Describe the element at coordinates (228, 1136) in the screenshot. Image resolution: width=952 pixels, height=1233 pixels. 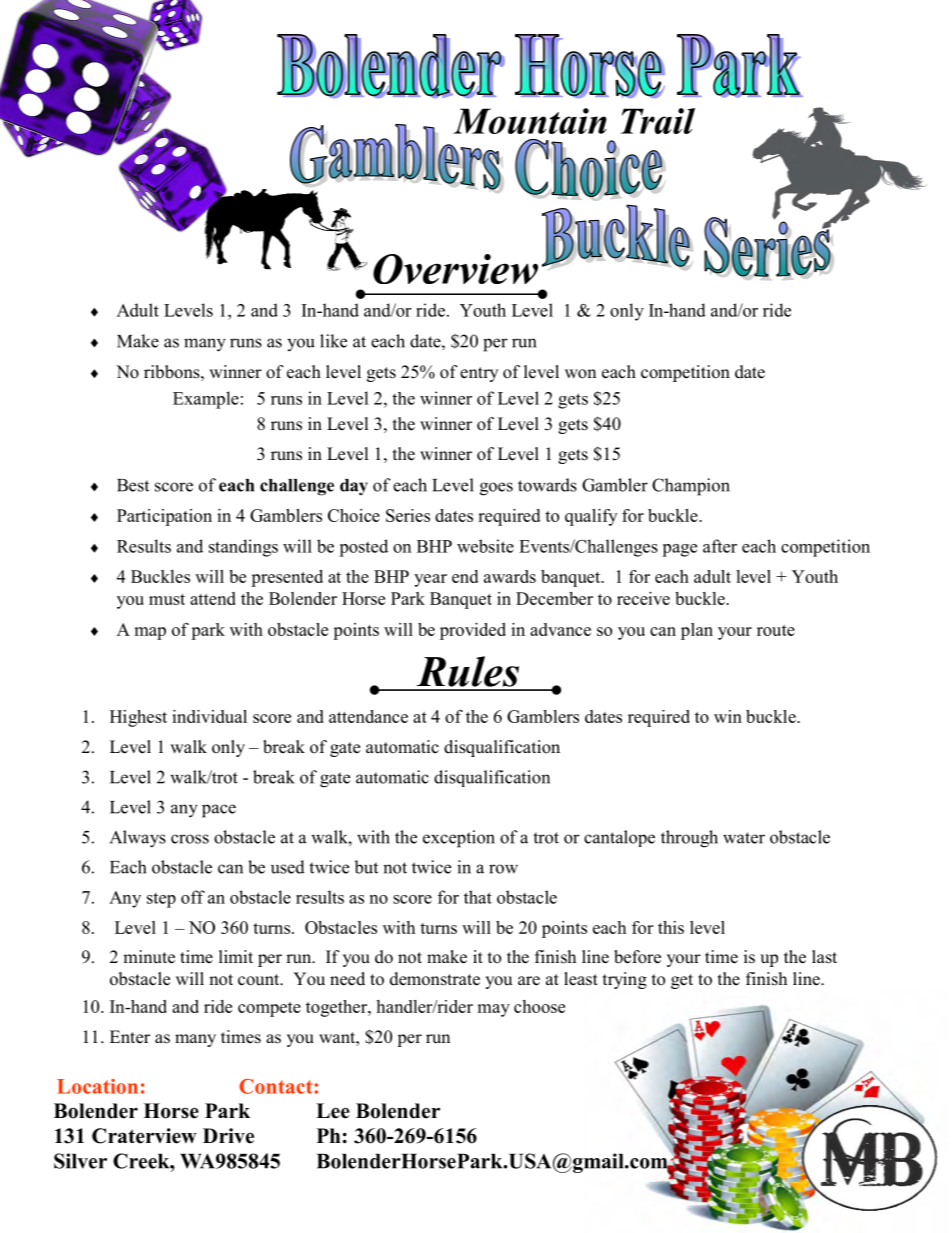
I see `Drive` at that location.
